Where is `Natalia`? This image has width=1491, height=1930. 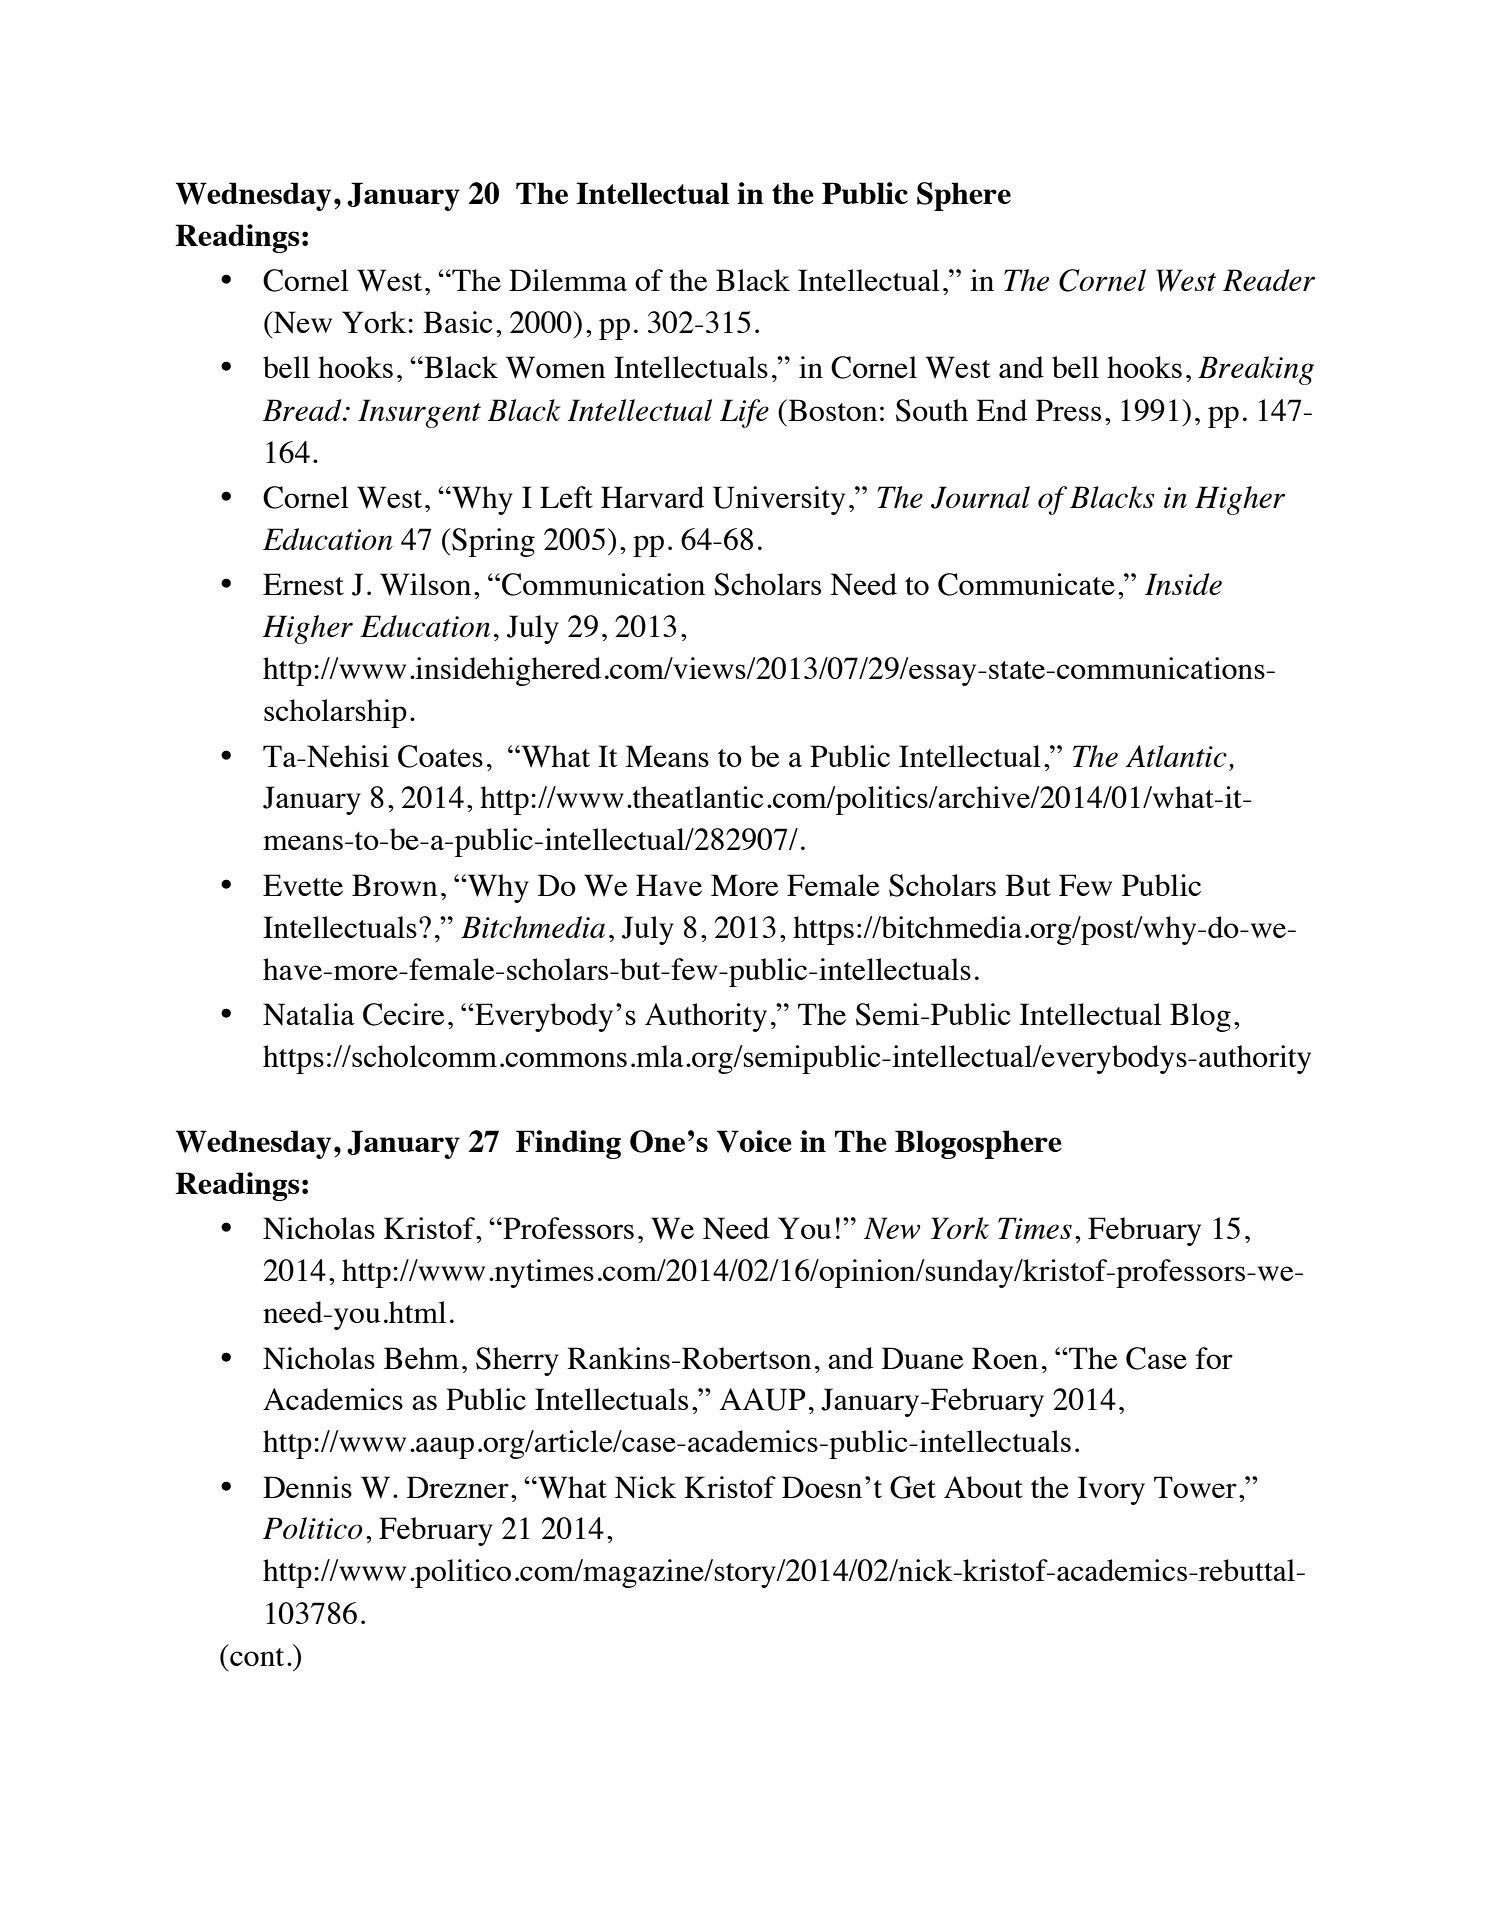
Natalia is located at coordinates (309, 1014).
